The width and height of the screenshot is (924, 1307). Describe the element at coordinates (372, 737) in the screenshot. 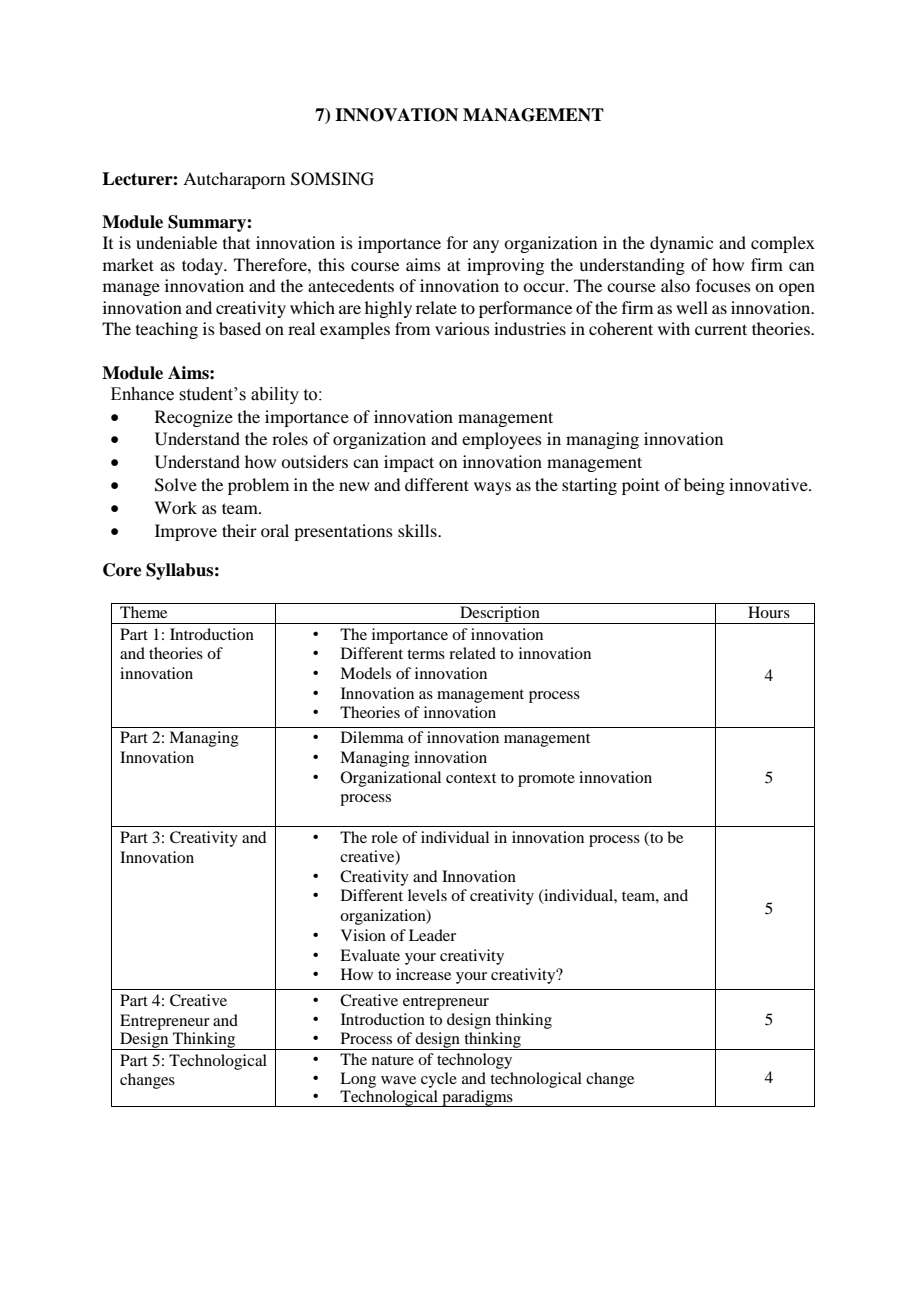

I see `Dilemma` at that location.
